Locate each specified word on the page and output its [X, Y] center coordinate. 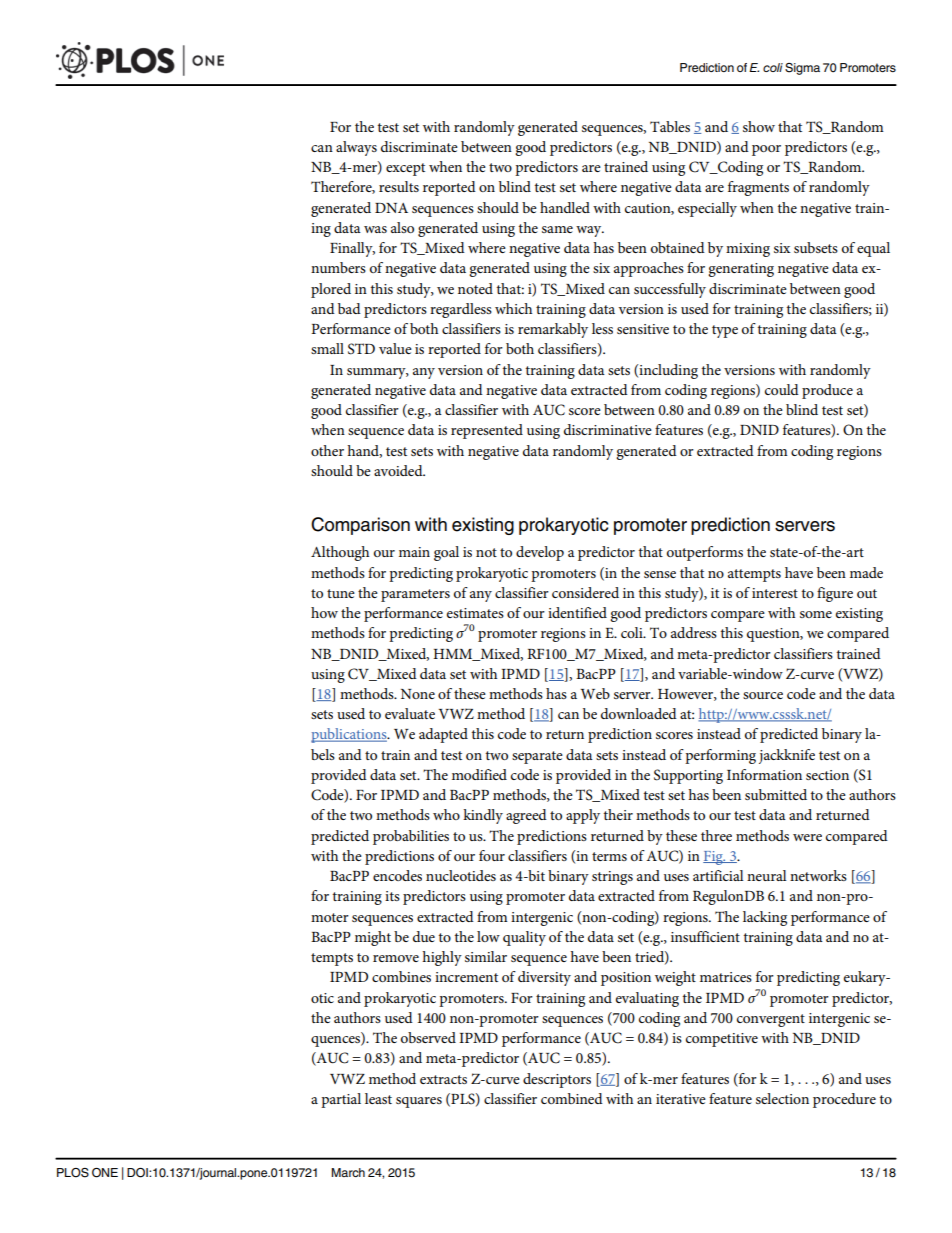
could [782, 389]
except [405, 169]
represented [487, 431]
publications [350, 735]
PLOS [73, 1173]
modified [479, 774]
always [356, 148]
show [759, 126]
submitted [776, 794]
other [327, 450]
